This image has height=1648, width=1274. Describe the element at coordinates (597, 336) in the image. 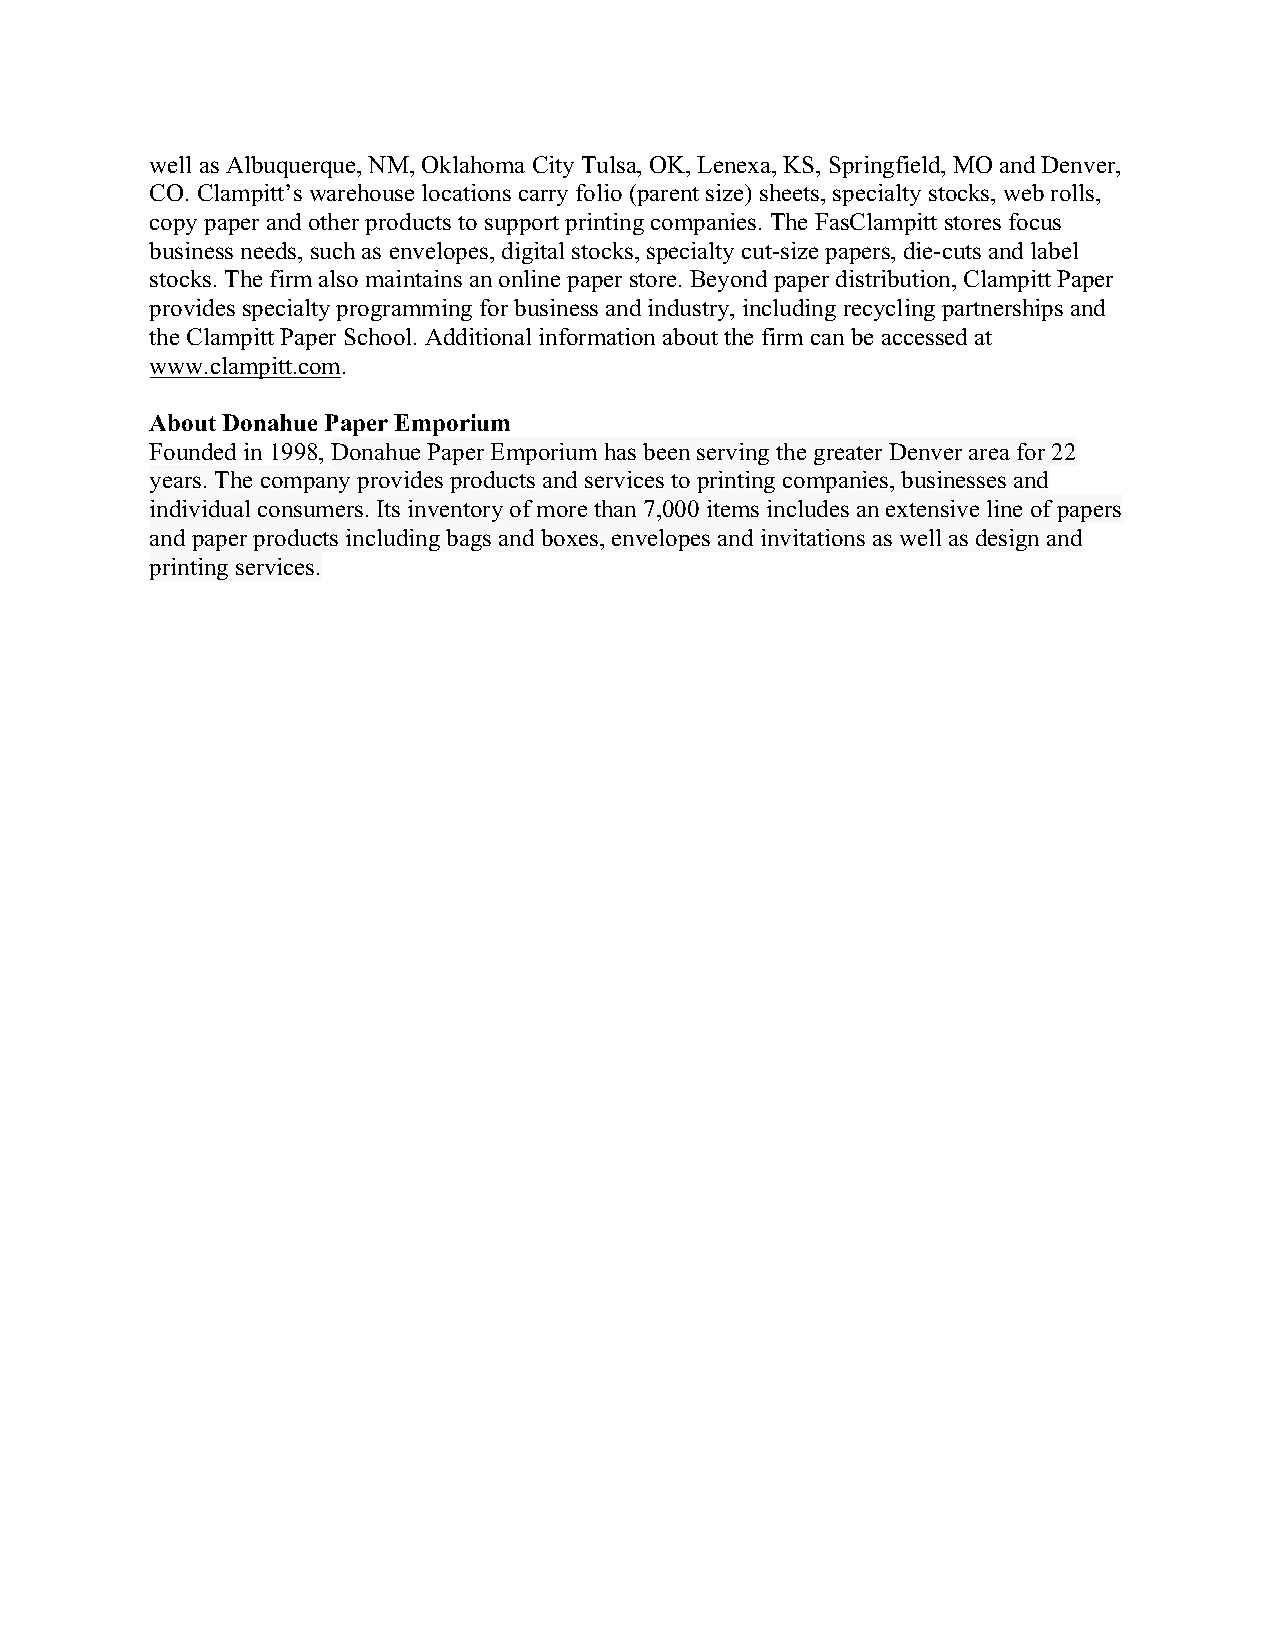

I see `information` at that location.
